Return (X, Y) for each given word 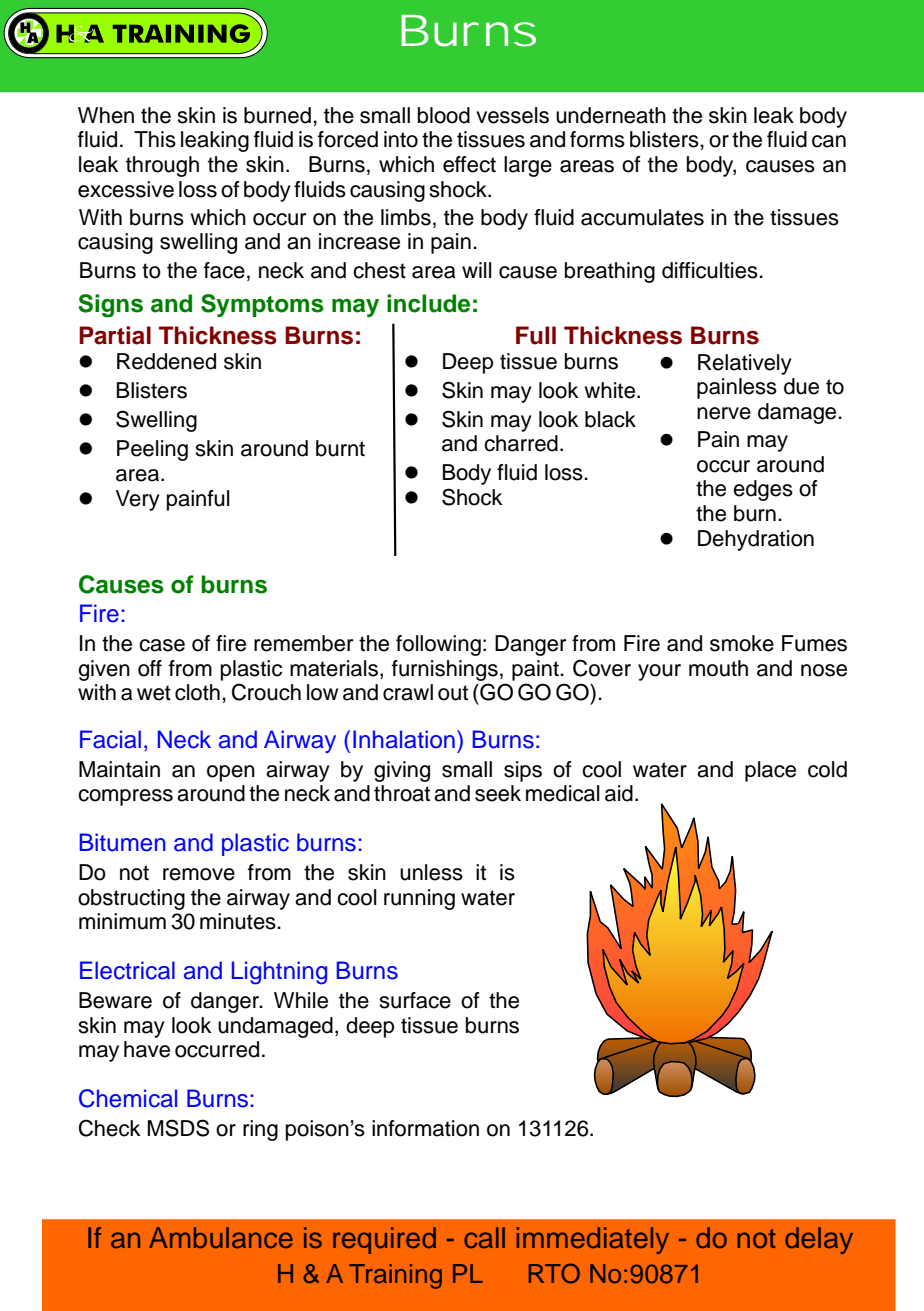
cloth (197, 692)
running (419, 899)
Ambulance (221, 1238)
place (770, 771)
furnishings (445, 670)
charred (521, 443)
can (829, 141)
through (162, 166)
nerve (724, 413)
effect (469, 164)
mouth (718, 668)
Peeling (152, 450)
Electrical (127, 970)
